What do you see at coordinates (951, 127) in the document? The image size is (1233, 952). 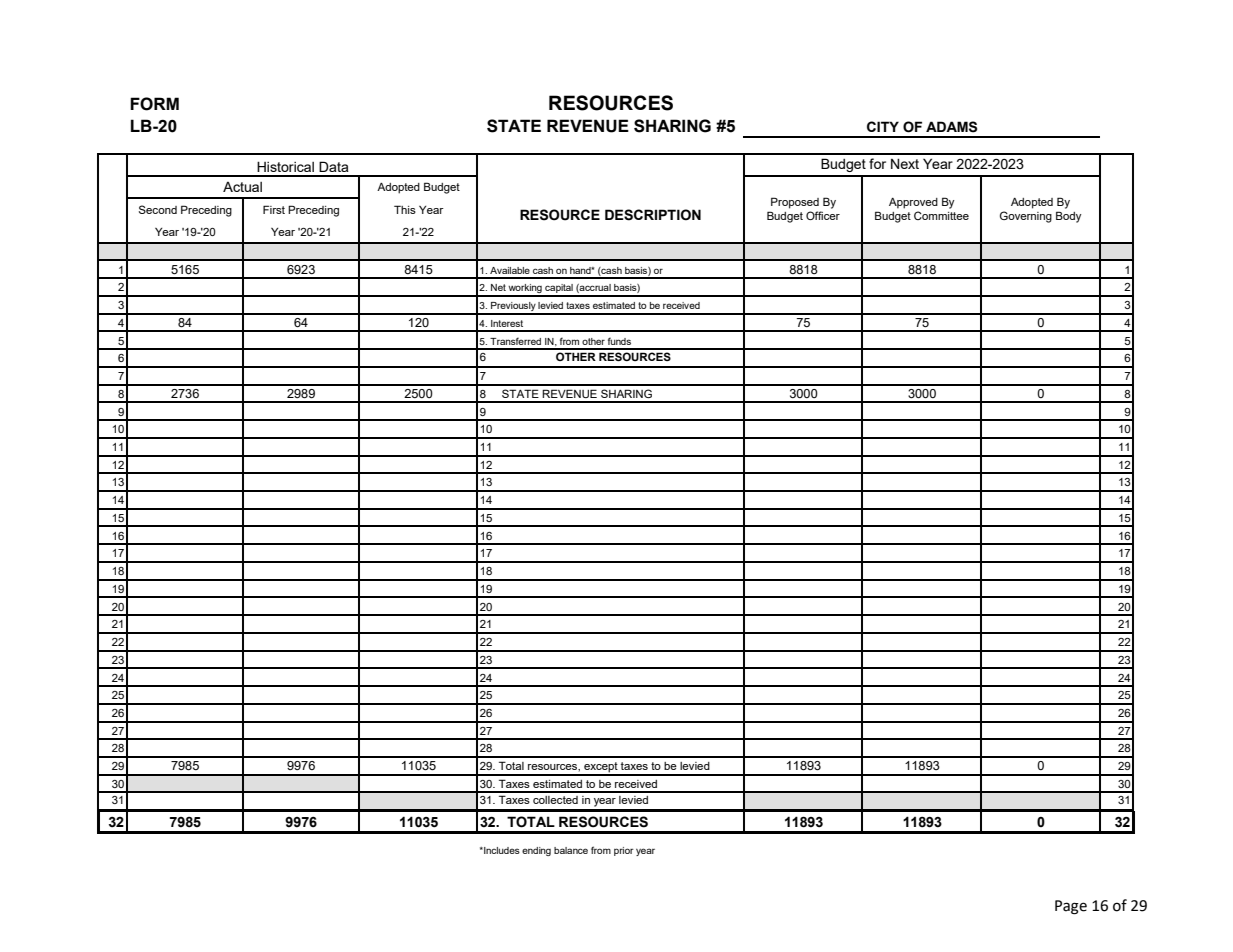 I see `ADAMS` at bounding box center [951, 127].
